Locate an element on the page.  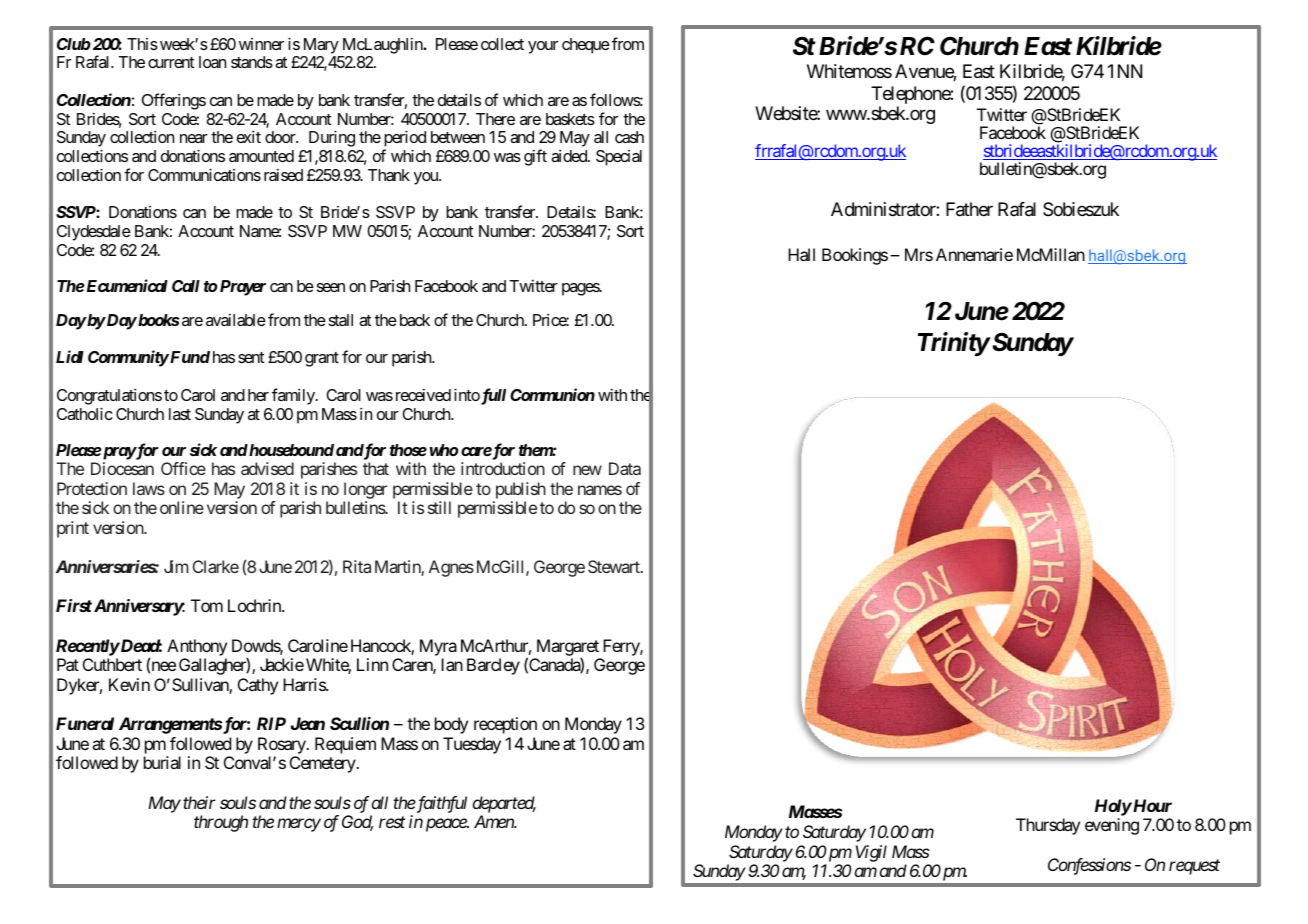
introduction is located at coordinates (503, 468).
